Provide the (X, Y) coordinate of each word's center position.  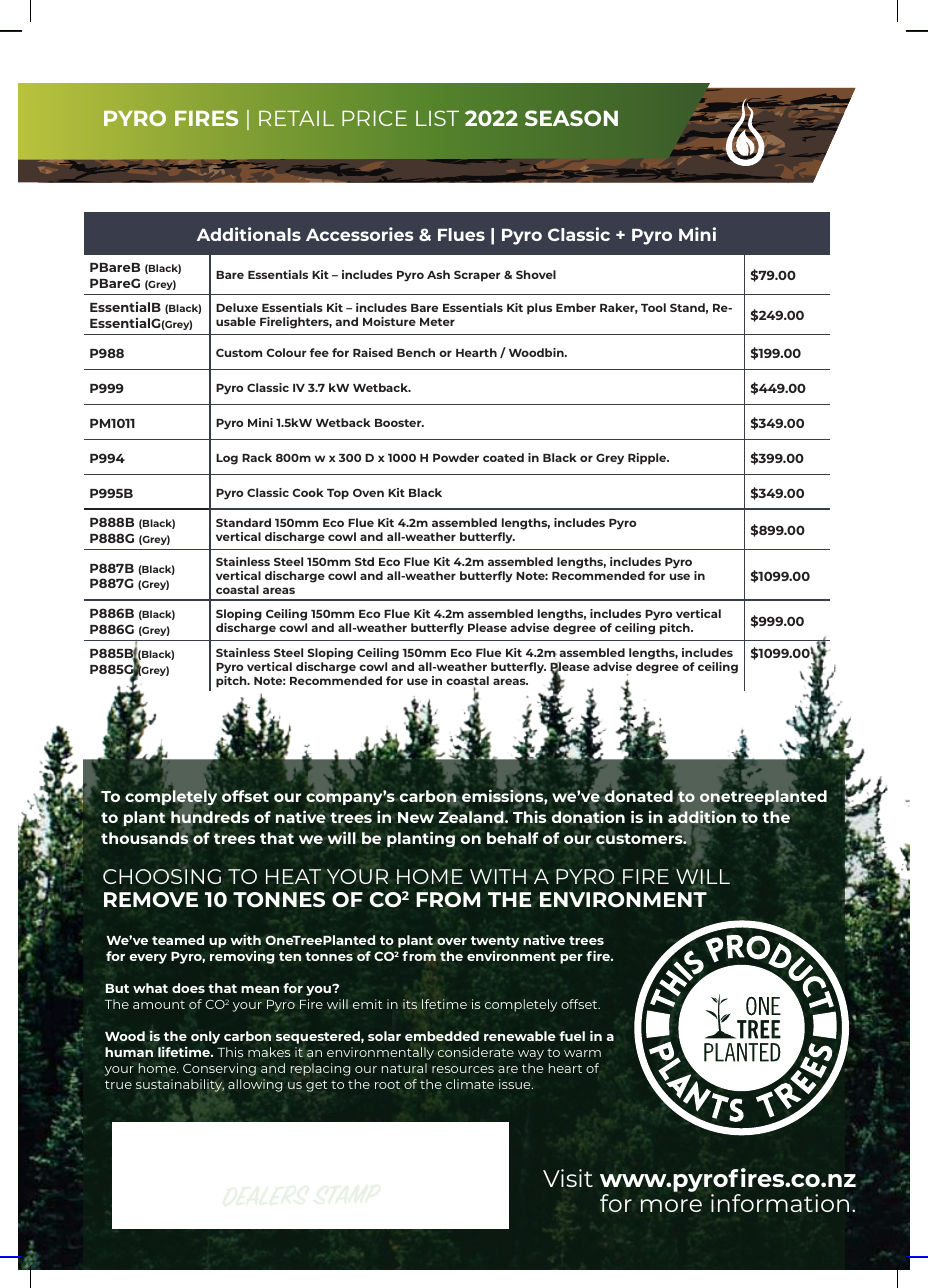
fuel (572, 1036)
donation (588, 817)
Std (364, 561)
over (452, 941)
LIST (437, 118)
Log (227, 459)
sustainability (180, 1085)
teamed (178, 940)
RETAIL (296, 118)
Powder (456, 457)
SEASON (571, 118)
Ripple (648, 459)
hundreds (210, 817)
